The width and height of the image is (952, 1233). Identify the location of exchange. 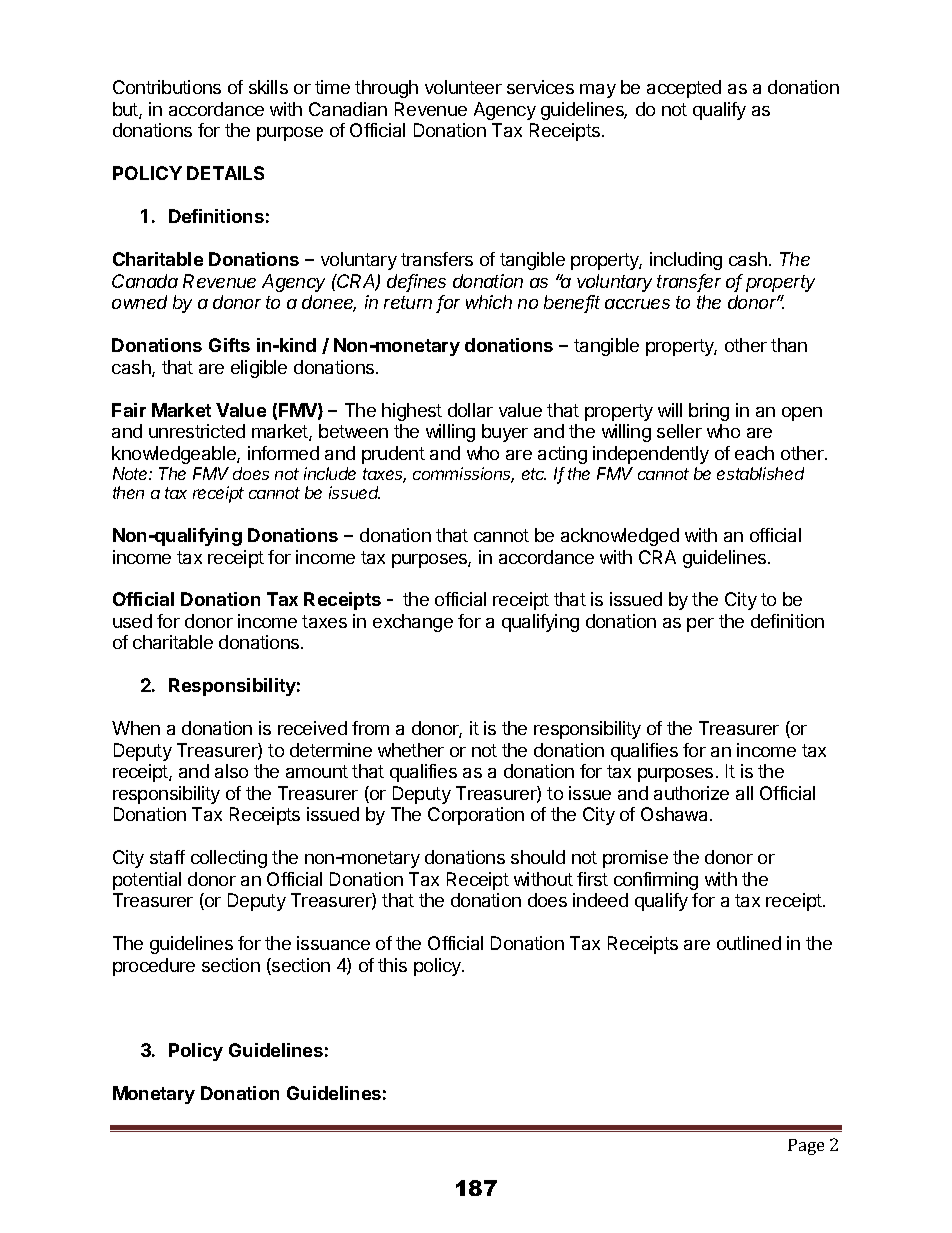
(413, 623).
